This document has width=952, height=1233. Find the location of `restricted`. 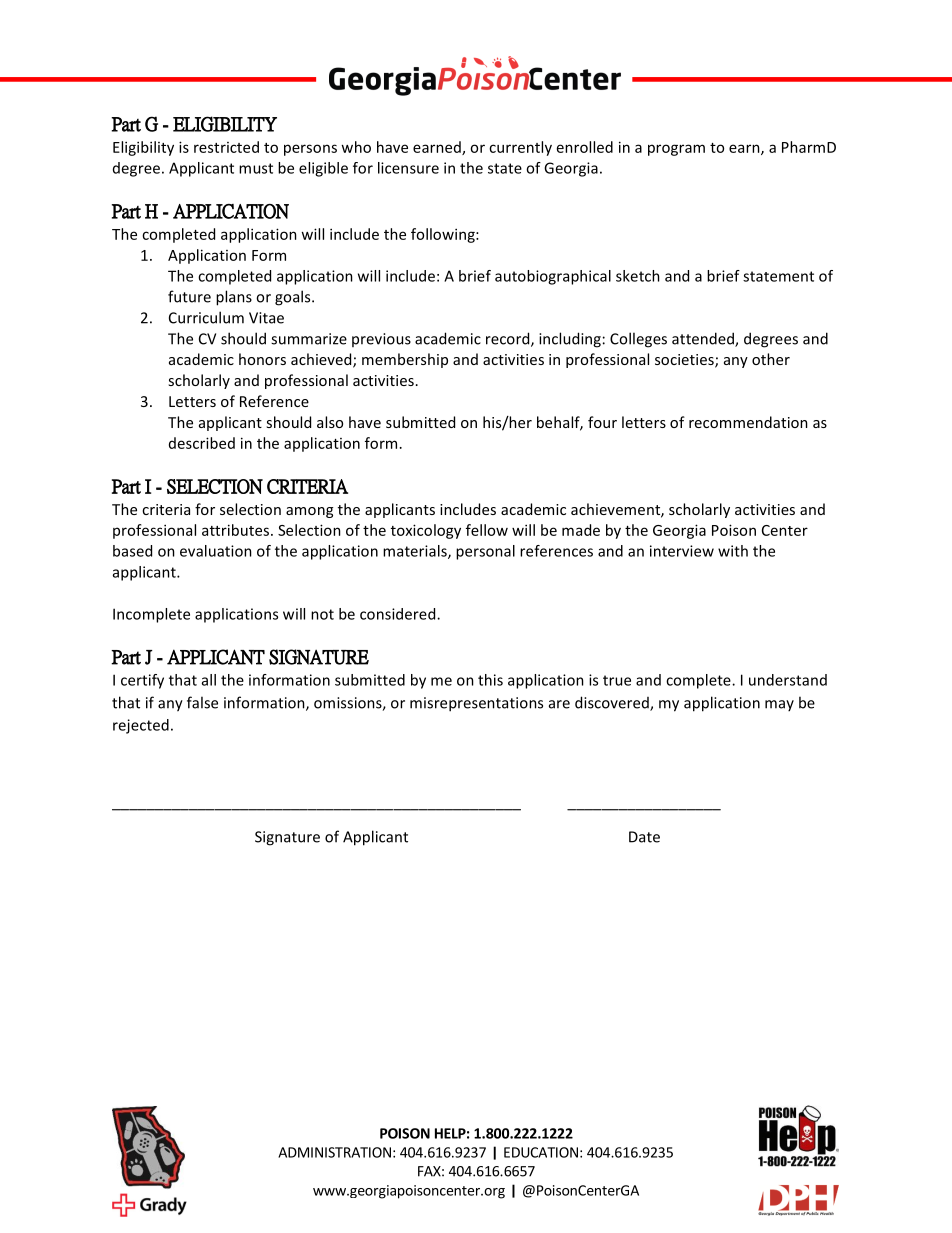

restricted is located at coordinates (226, 147).
